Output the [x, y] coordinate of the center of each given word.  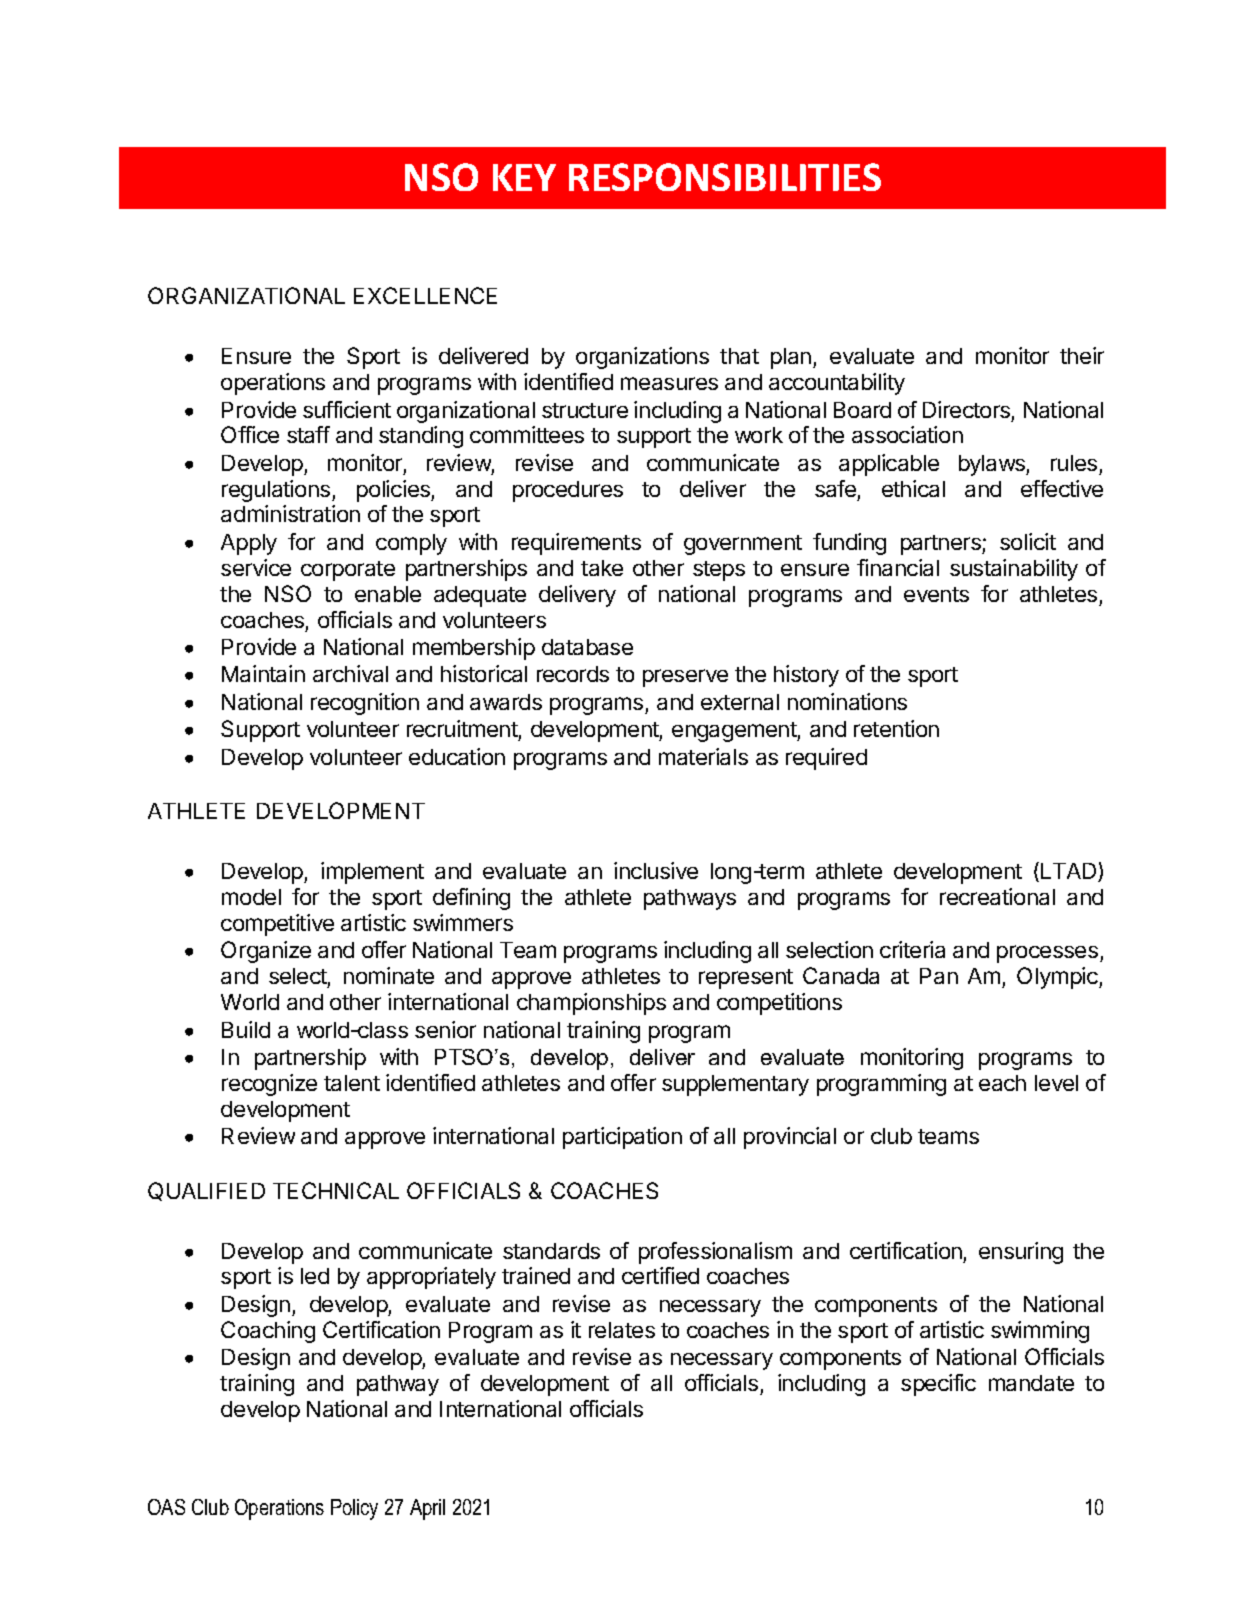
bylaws [993, 465]
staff [308, 434]
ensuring [1021, 1253]
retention [896, 728]
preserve [685, 678]
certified [660, 1275]
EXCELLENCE [425, 295]
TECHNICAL [336, 1190]
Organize [266, 952]
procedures [568, 491]
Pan [939, 976]
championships [591, 1004]
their [1082, 355]
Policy [354, 1509]
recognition [365, 704]
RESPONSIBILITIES [725, 177]
